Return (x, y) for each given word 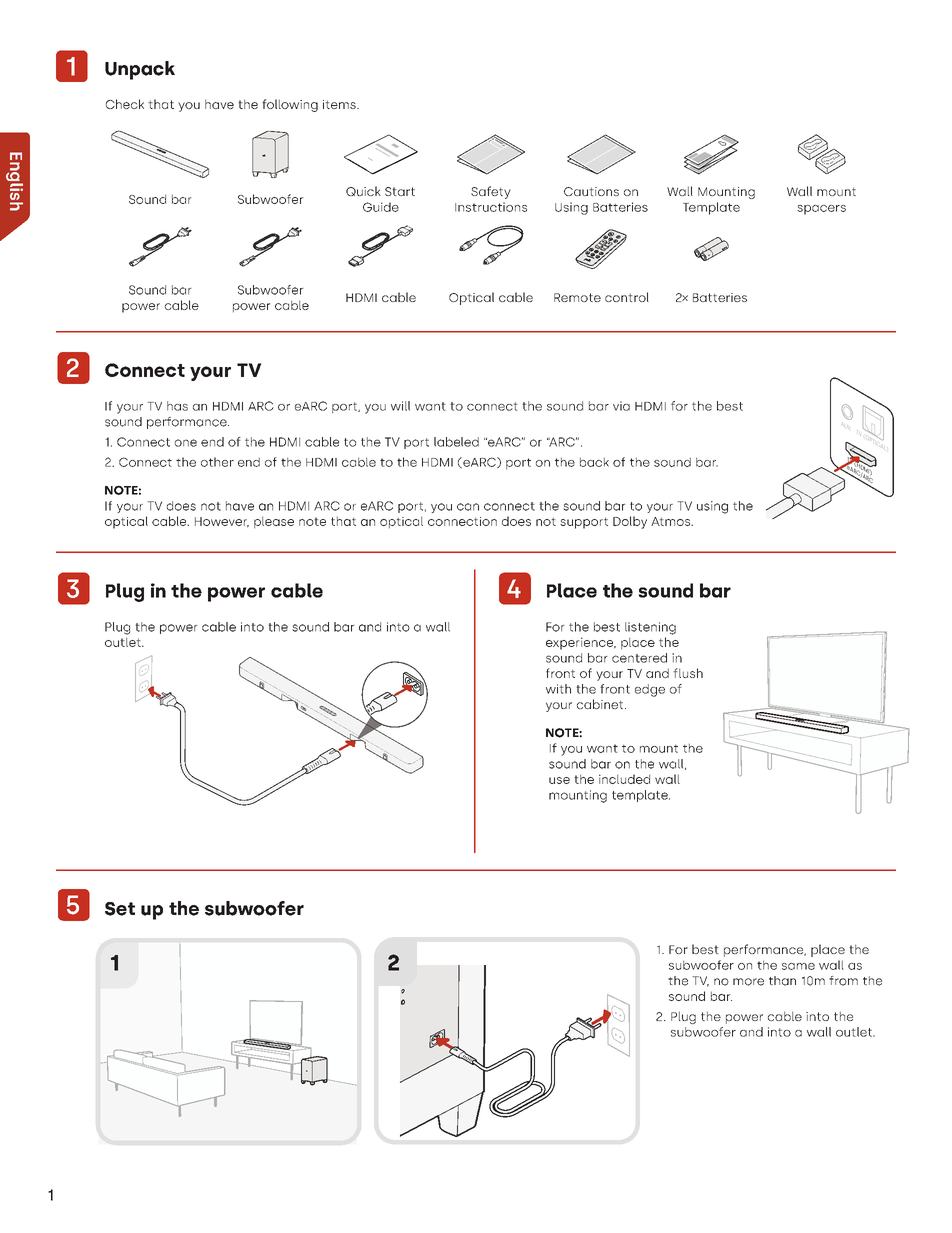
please (274, 522)
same (798, 966)
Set (120, 909)
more (748, 982)
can (468, 507)
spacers (821, 210)
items (340, 104)
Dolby (630, 522)
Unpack (140, 70)
